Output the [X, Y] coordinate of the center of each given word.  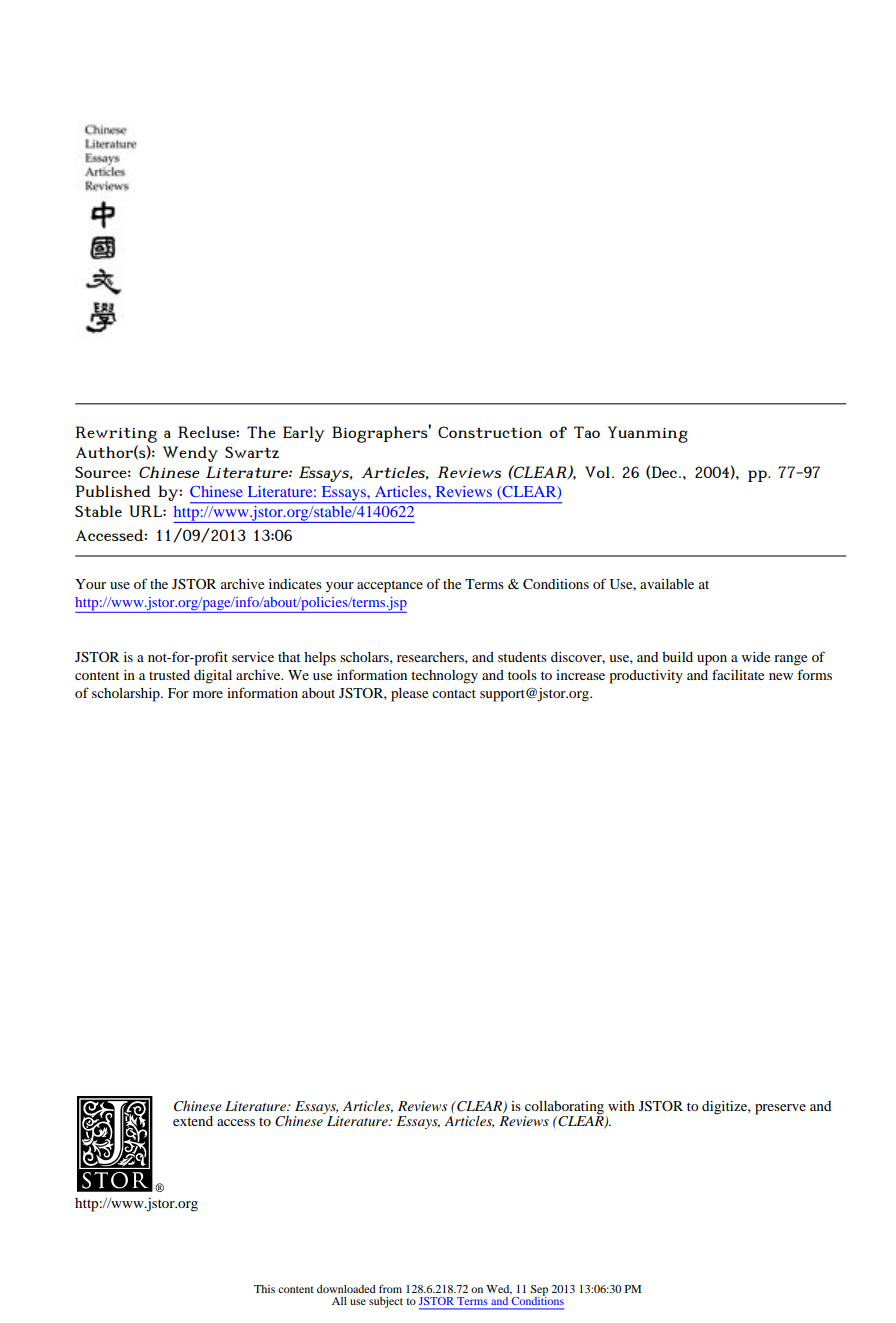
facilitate [738, 674]
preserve [780, 1109]
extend [193, 1121]
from [390, 1289]
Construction [490, 432]
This [264, 1289]
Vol [599, 472]
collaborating [564, 1108]
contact [454, 693]
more [208, 694]
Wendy [190, 454]
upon [712, 660]
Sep [539, 1291]
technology [444, 677]
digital [213, 677]
